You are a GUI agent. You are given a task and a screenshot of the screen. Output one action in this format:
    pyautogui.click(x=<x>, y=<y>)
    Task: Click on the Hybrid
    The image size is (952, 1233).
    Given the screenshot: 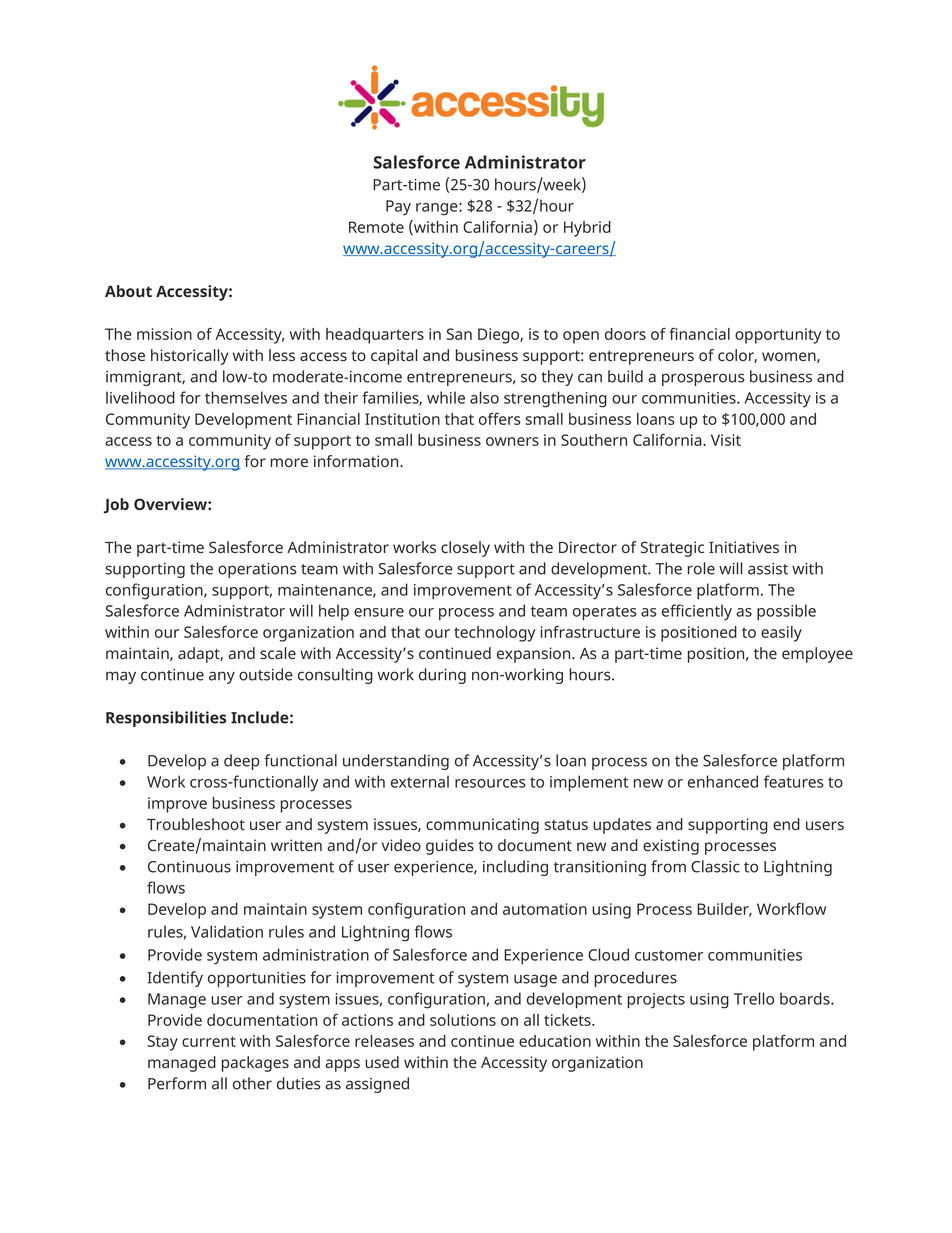 What is the action you would take?
    pyautogui.click(x=587, y=229)
